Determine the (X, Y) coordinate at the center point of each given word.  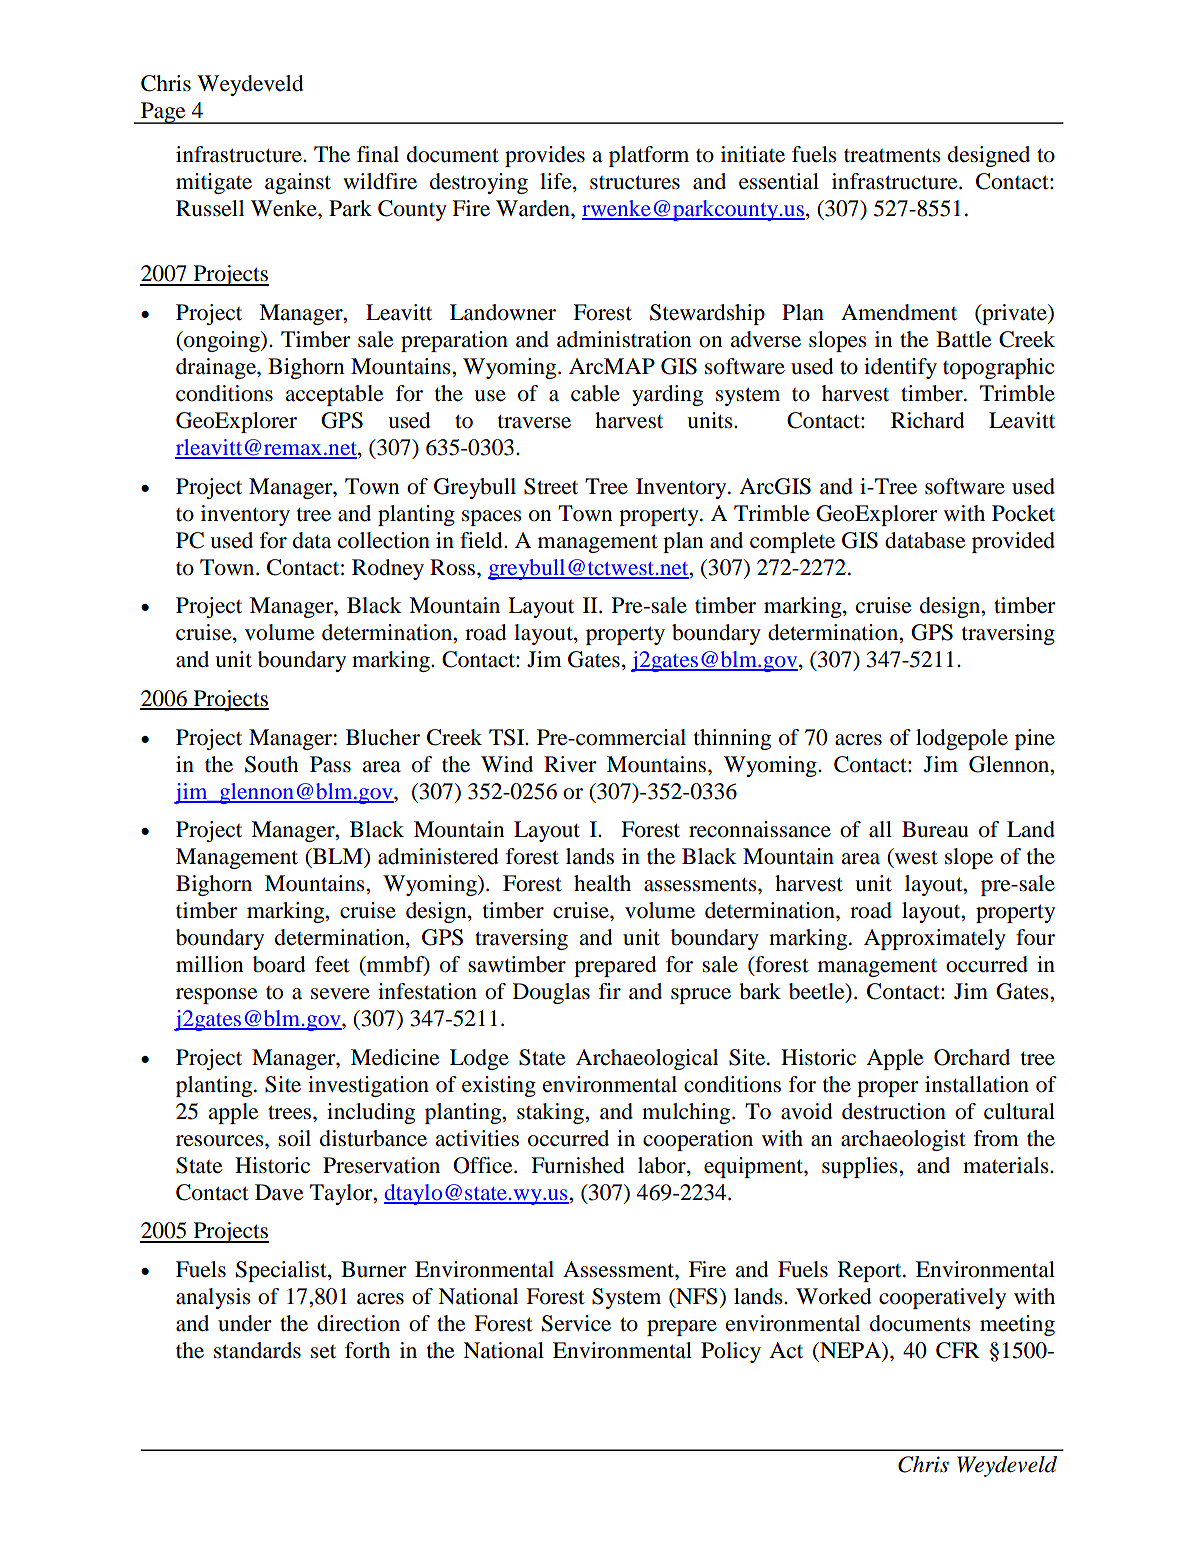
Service (576, 1323)
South (272, 764)
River (570, 764)
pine (1035, 739)
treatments (892, 156)
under (245, 1323)
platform (649, 156)
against (298, 183)
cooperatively (942, 1298)
